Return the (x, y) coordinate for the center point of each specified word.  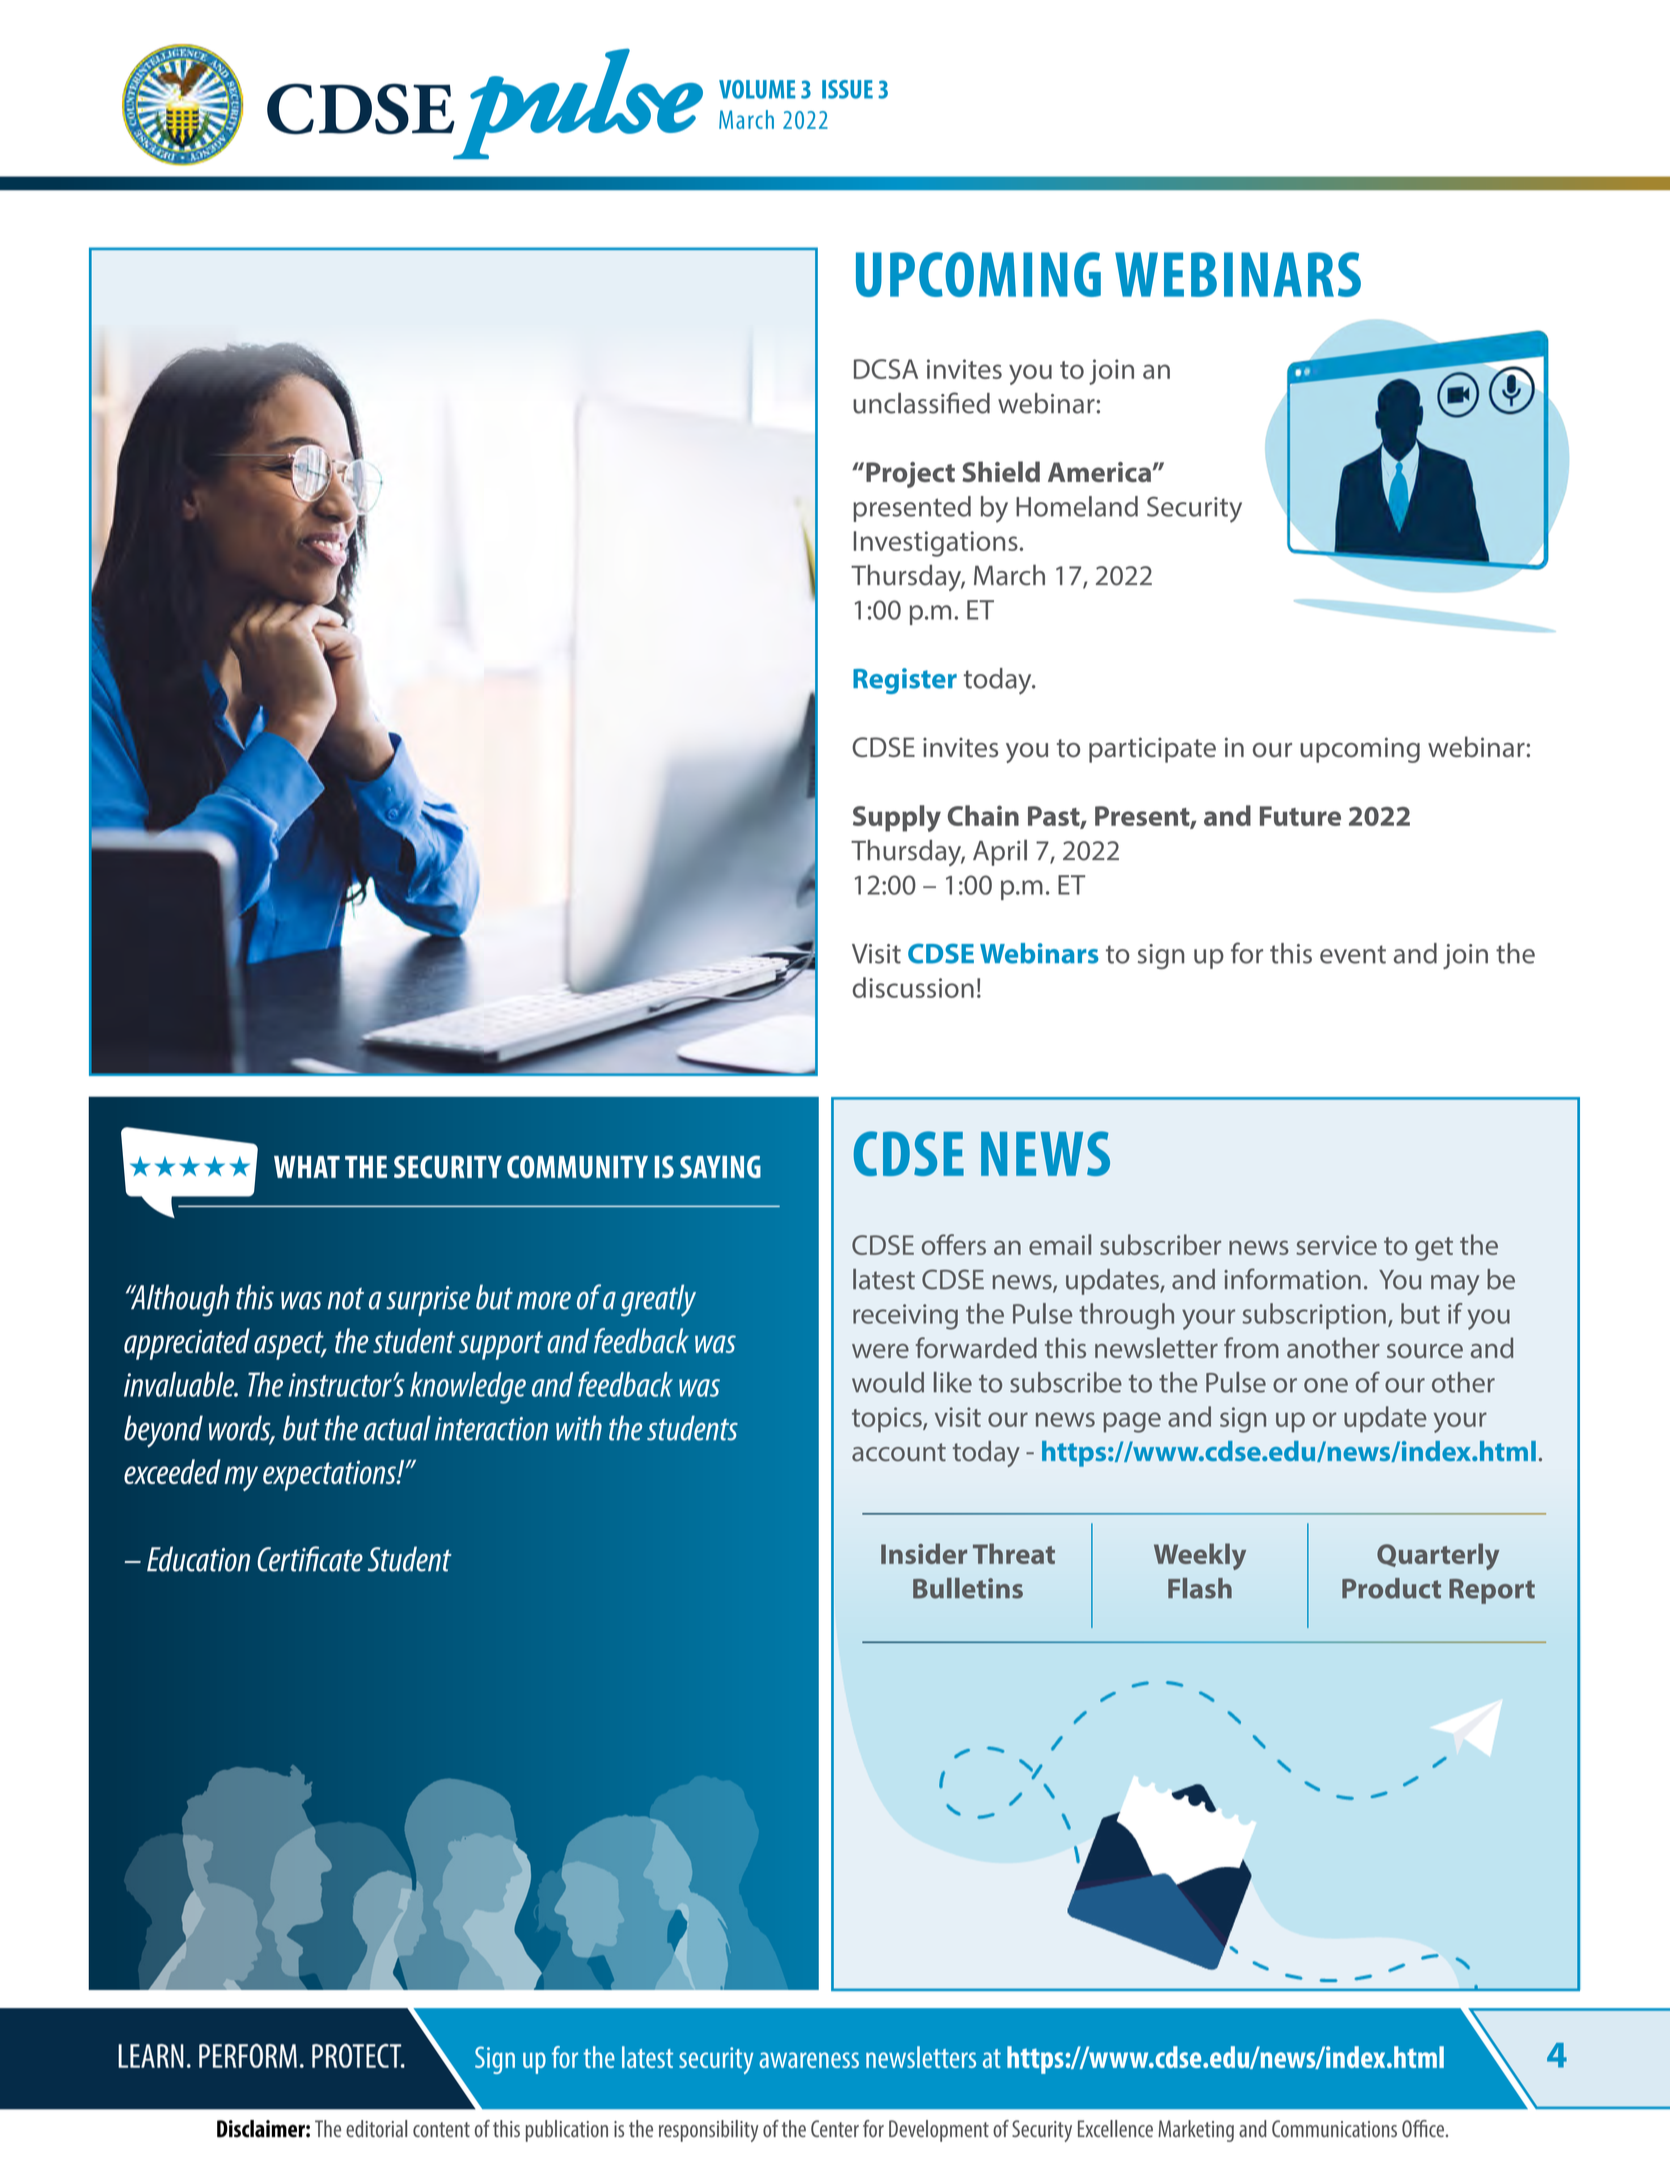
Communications (1334, 2128)
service (1336, 1245)
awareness (809, 2060)
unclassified (921, 403)
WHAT (307, 1167)
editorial (376, 2128)
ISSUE (847, 89)
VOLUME (757, 89)
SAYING (720, 1166)
